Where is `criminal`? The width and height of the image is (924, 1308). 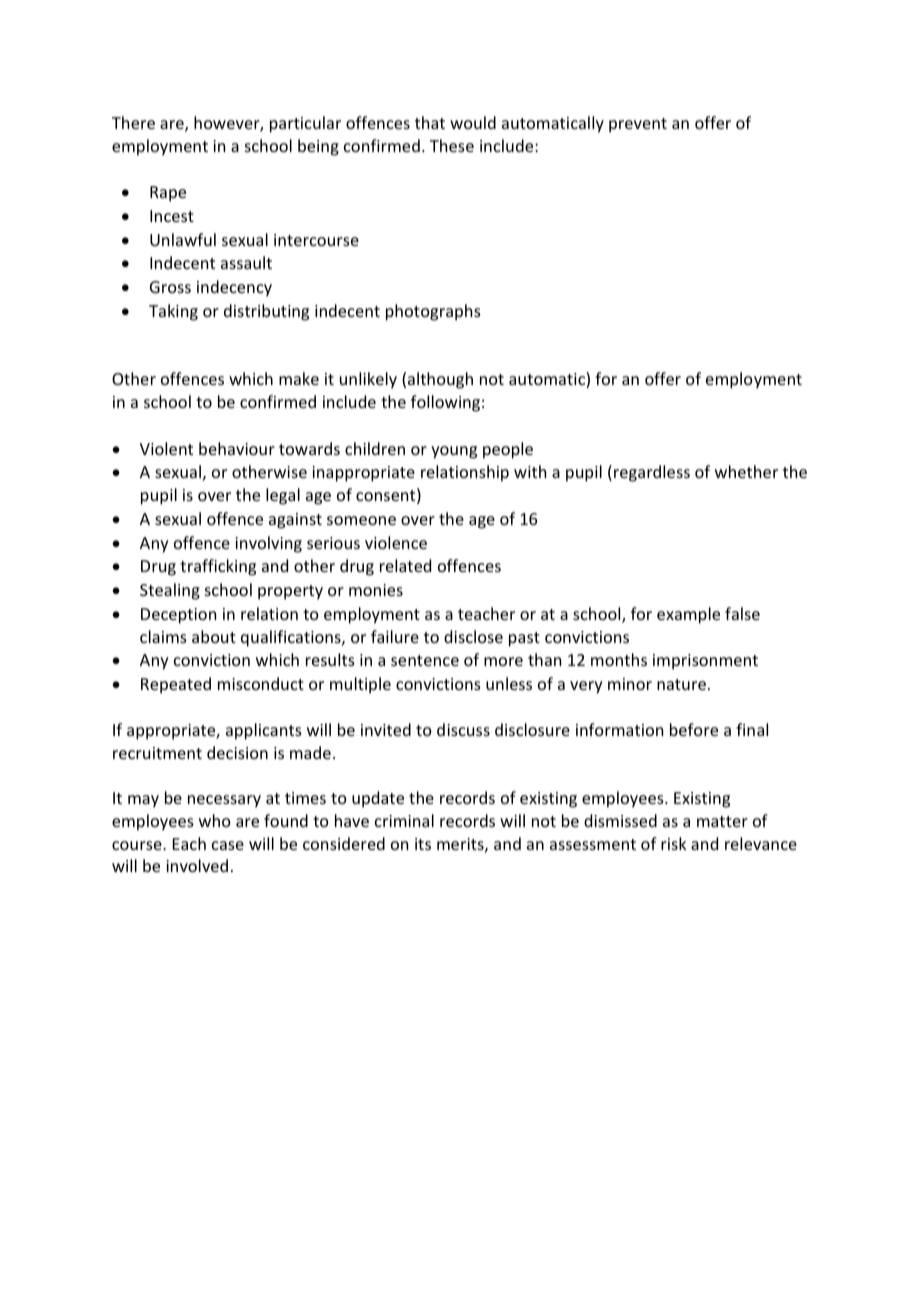 criminal is located at coordinates (404, 820).
